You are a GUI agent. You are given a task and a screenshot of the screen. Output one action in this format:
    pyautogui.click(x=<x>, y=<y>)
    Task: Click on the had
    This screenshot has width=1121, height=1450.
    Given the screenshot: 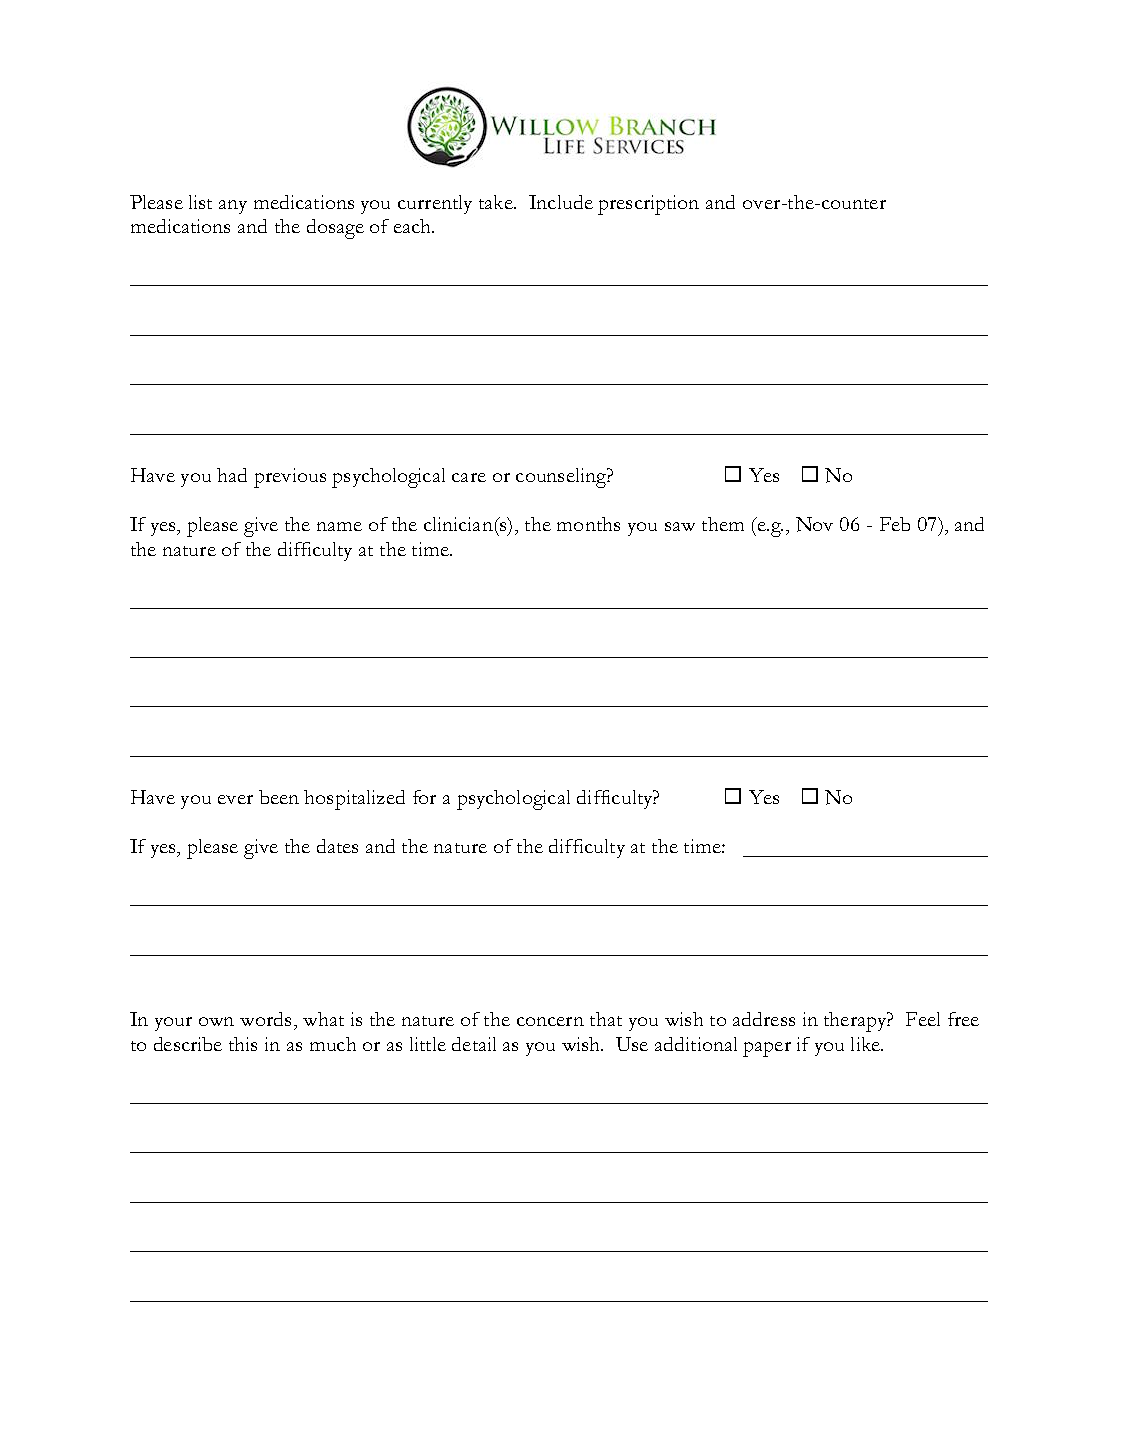 What is the action you would take?
    pyautogui.click(x=232, y=475)
